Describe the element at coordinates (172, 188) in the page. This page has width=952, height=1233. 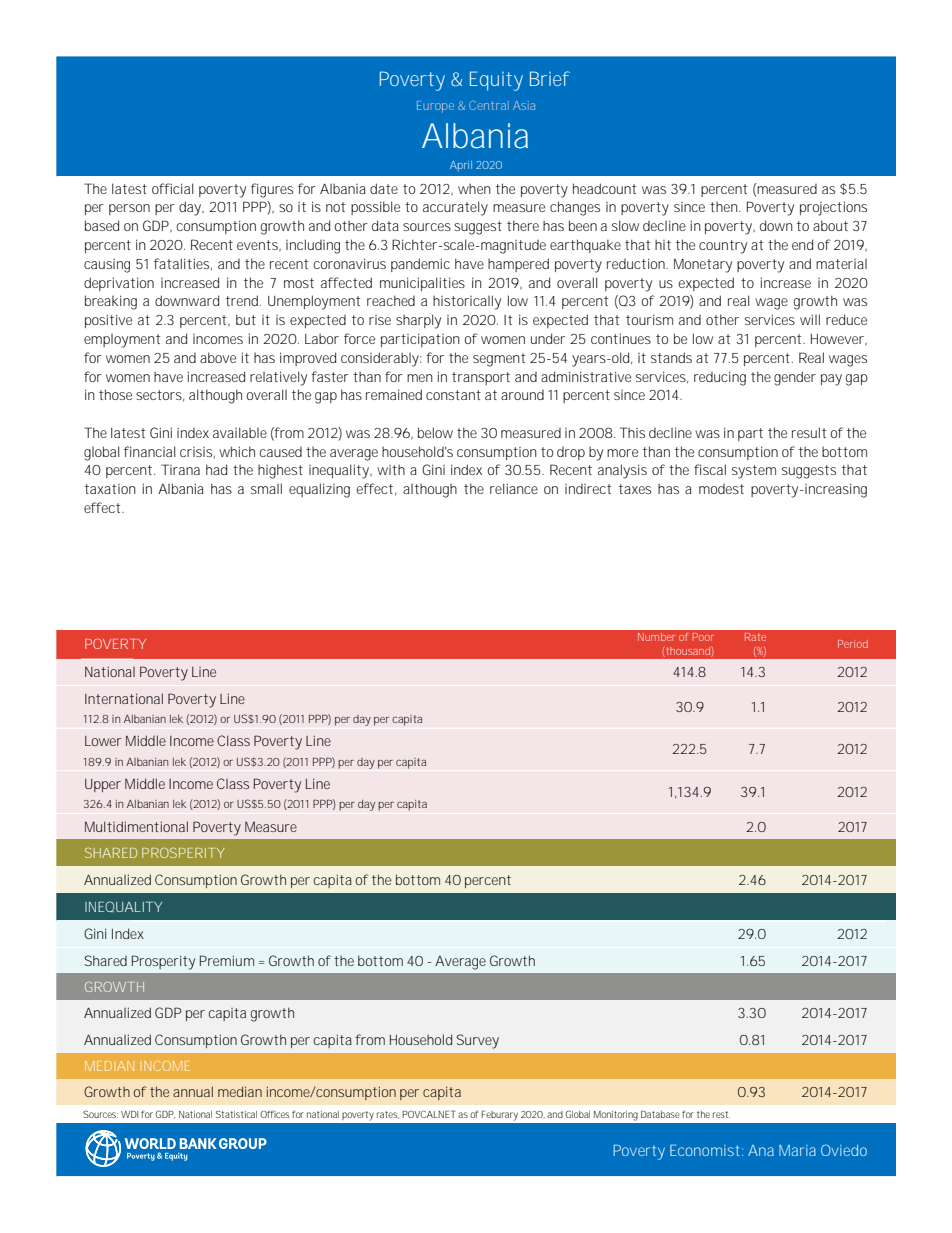
I see `official` at that location.
